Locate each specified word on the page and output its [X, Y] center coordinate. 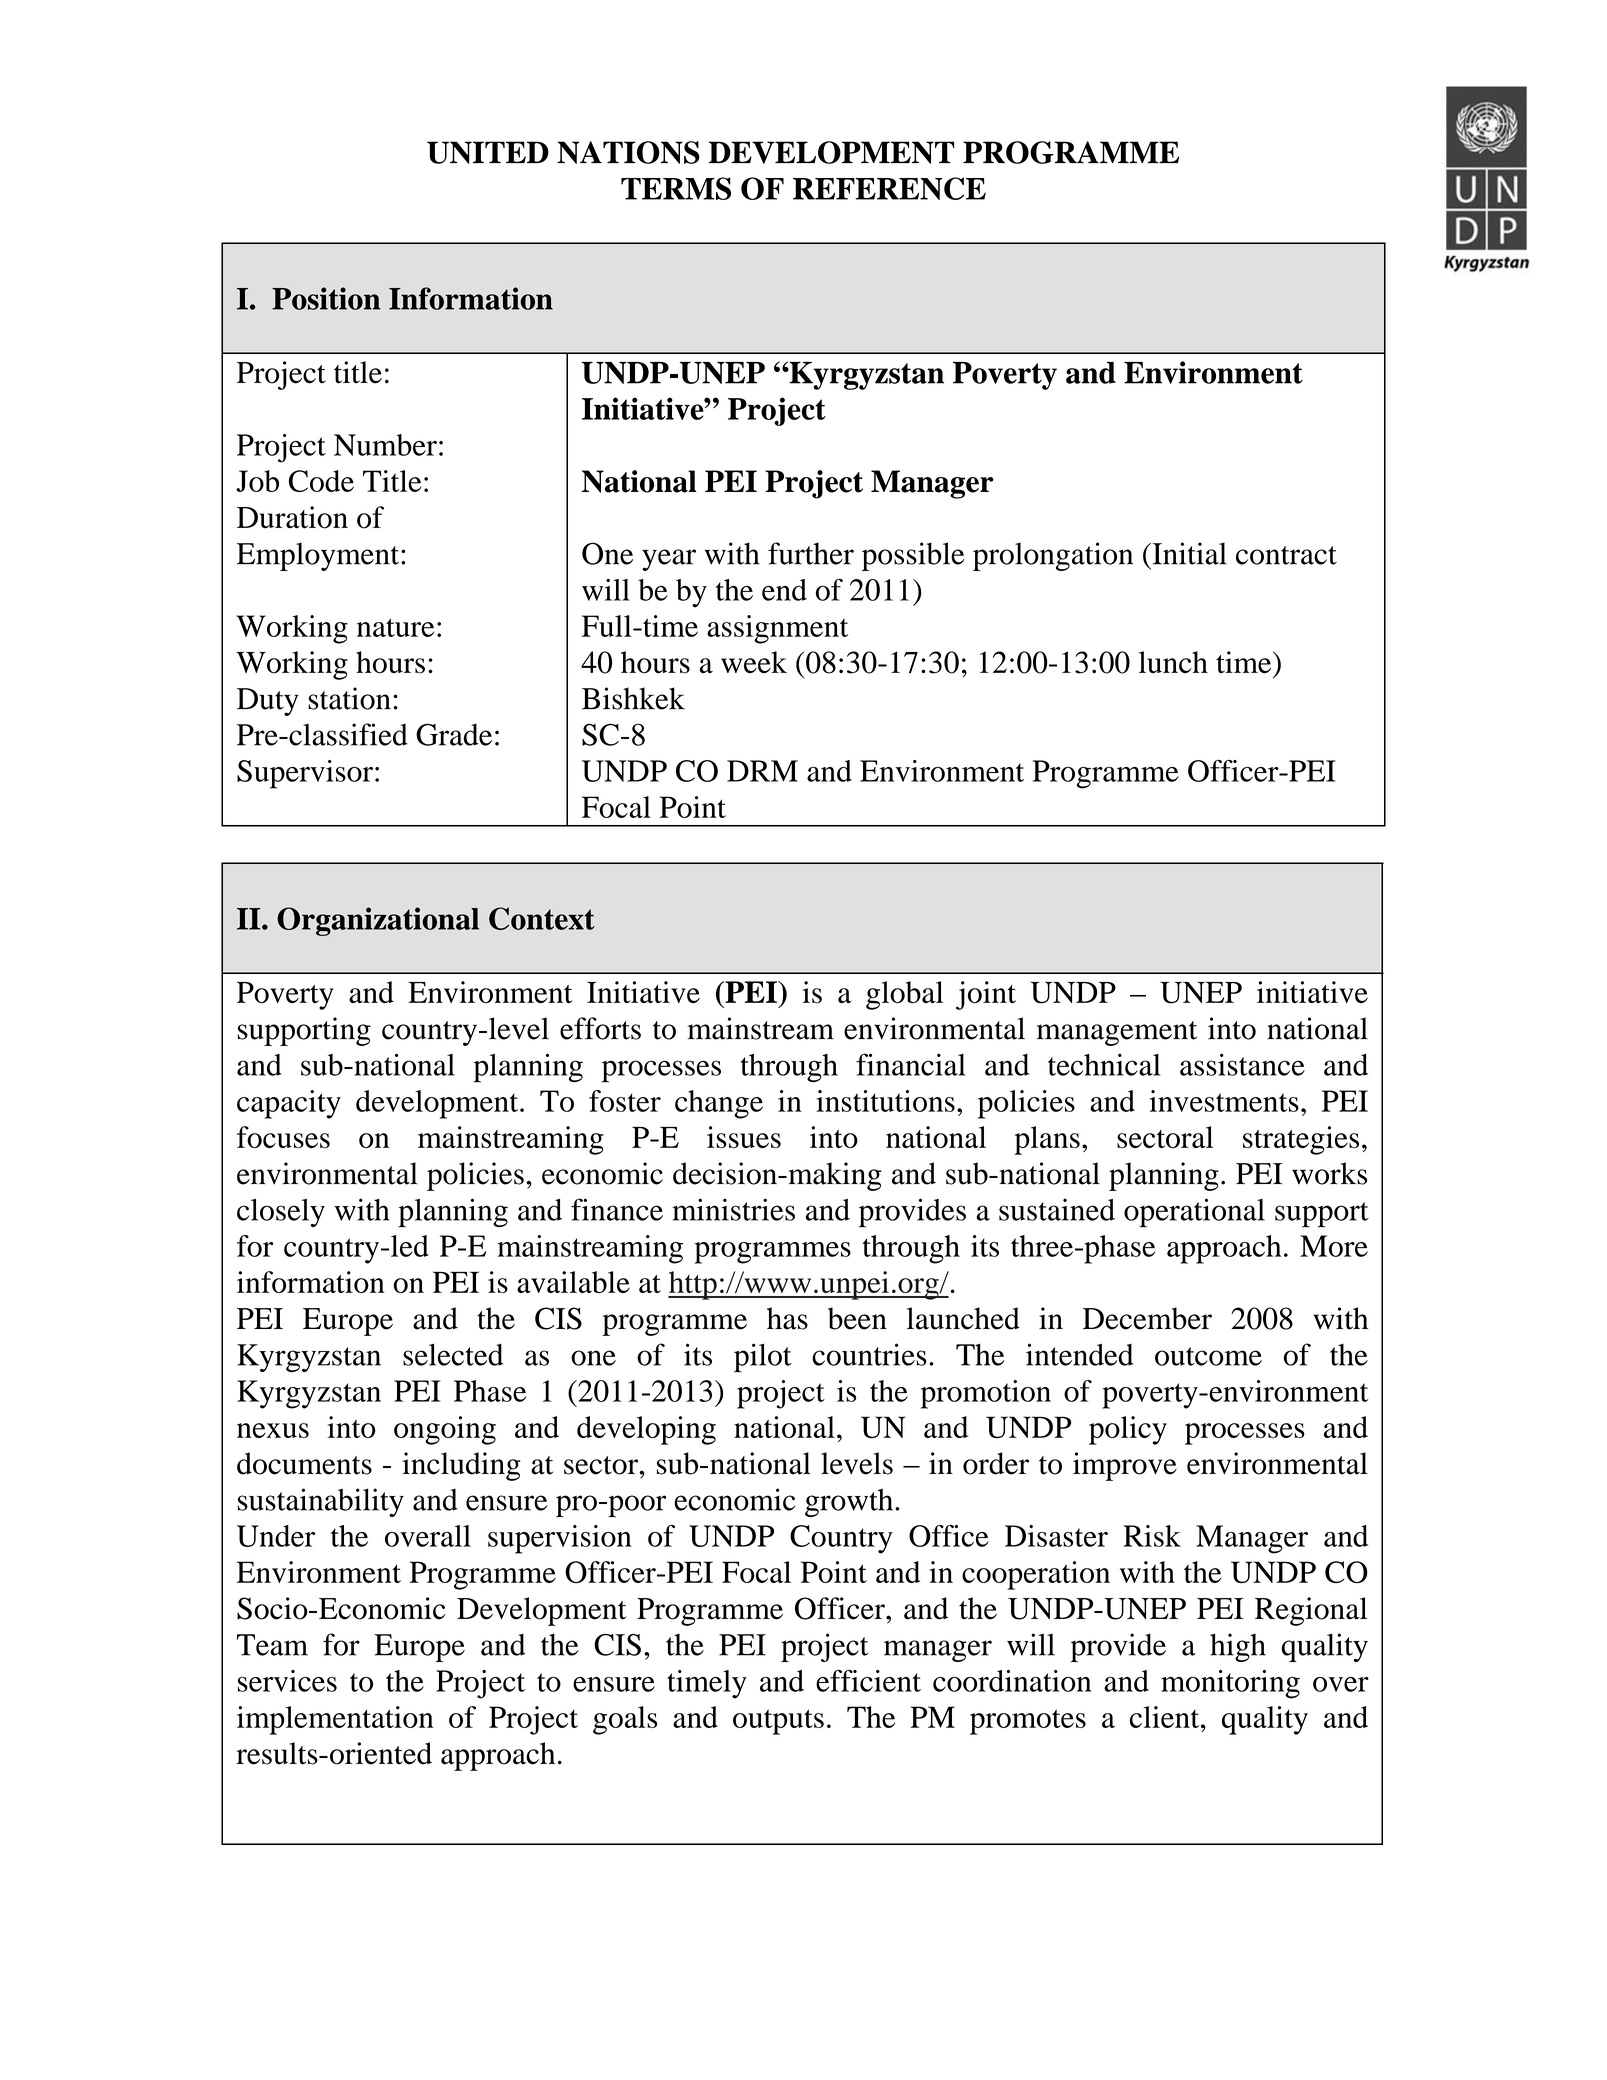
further [811, 553]
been [857, 1318]
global [904, 995]
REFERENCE [889, 188]
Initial [1188, 553]
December [1147, 1318]
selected [453, 1355]
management [1117, 1033]
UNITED [488, 152]
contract [1286, 555]
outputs [778, 1722]
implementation [335, 1720]
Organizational [378, 921]
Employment [319, 556]
